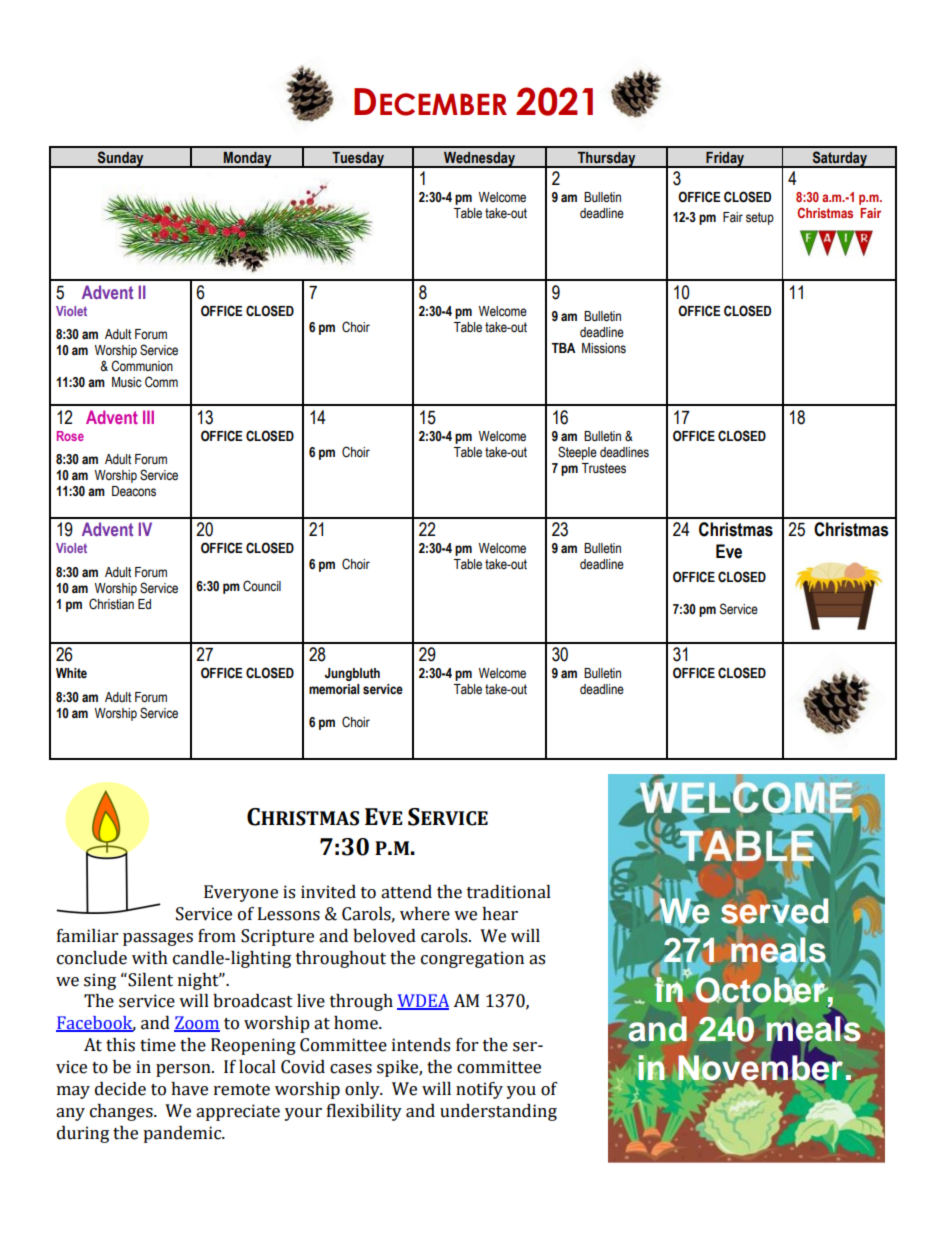  I want to click on Trustees, so click(604, 468).
